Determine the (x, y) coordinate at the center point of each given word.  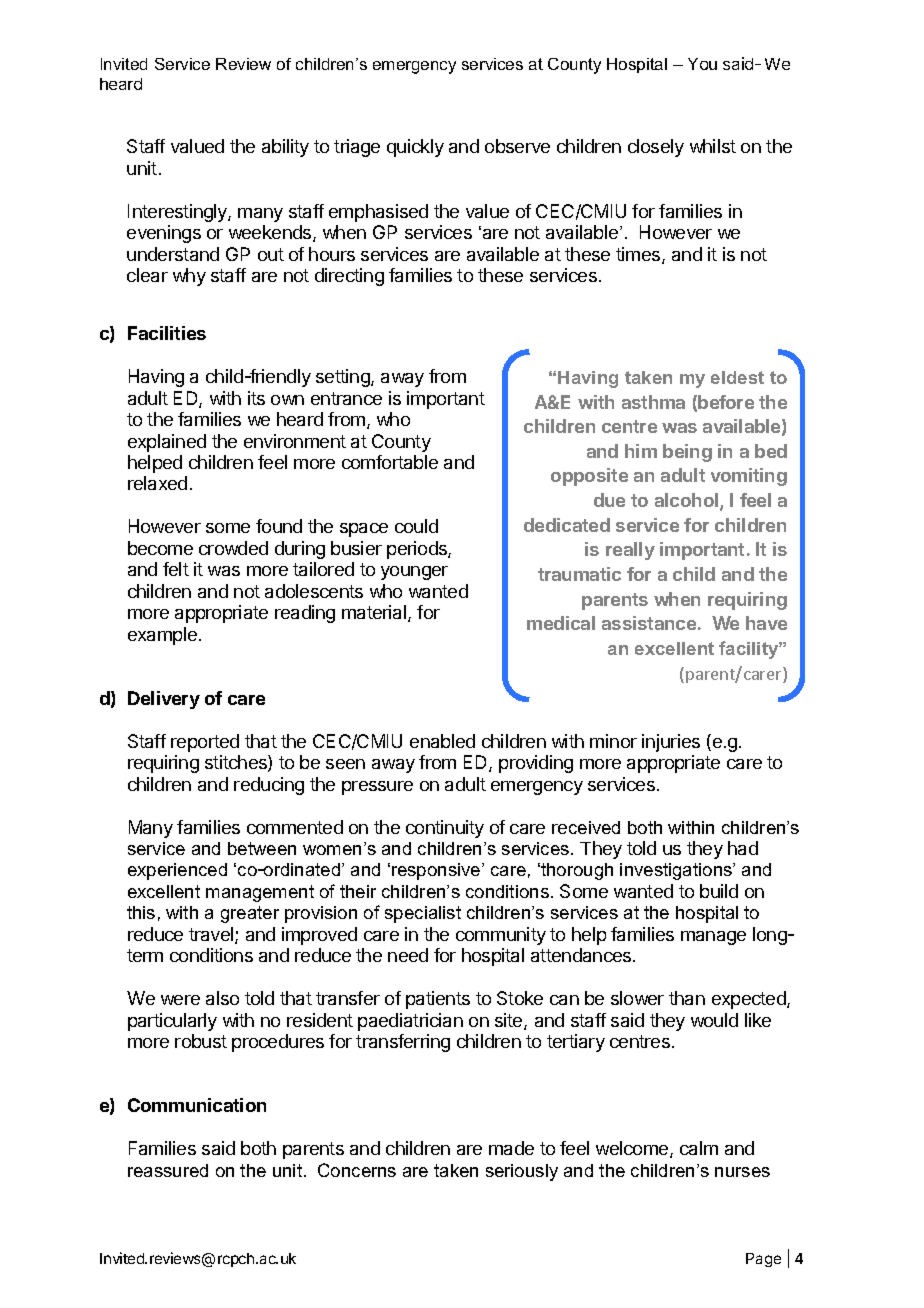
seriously (522, 1172)
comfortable (390, 462)
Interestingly (178, 213)
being (687, 453)
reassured (168, 1170)
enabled (442, 741)
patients (438, 1000)
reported (205, 743)
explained (167, 443)
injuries (671, 743)
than (687, 998)
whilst (713, 146)
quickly (415, 148)
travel (212, 935)
